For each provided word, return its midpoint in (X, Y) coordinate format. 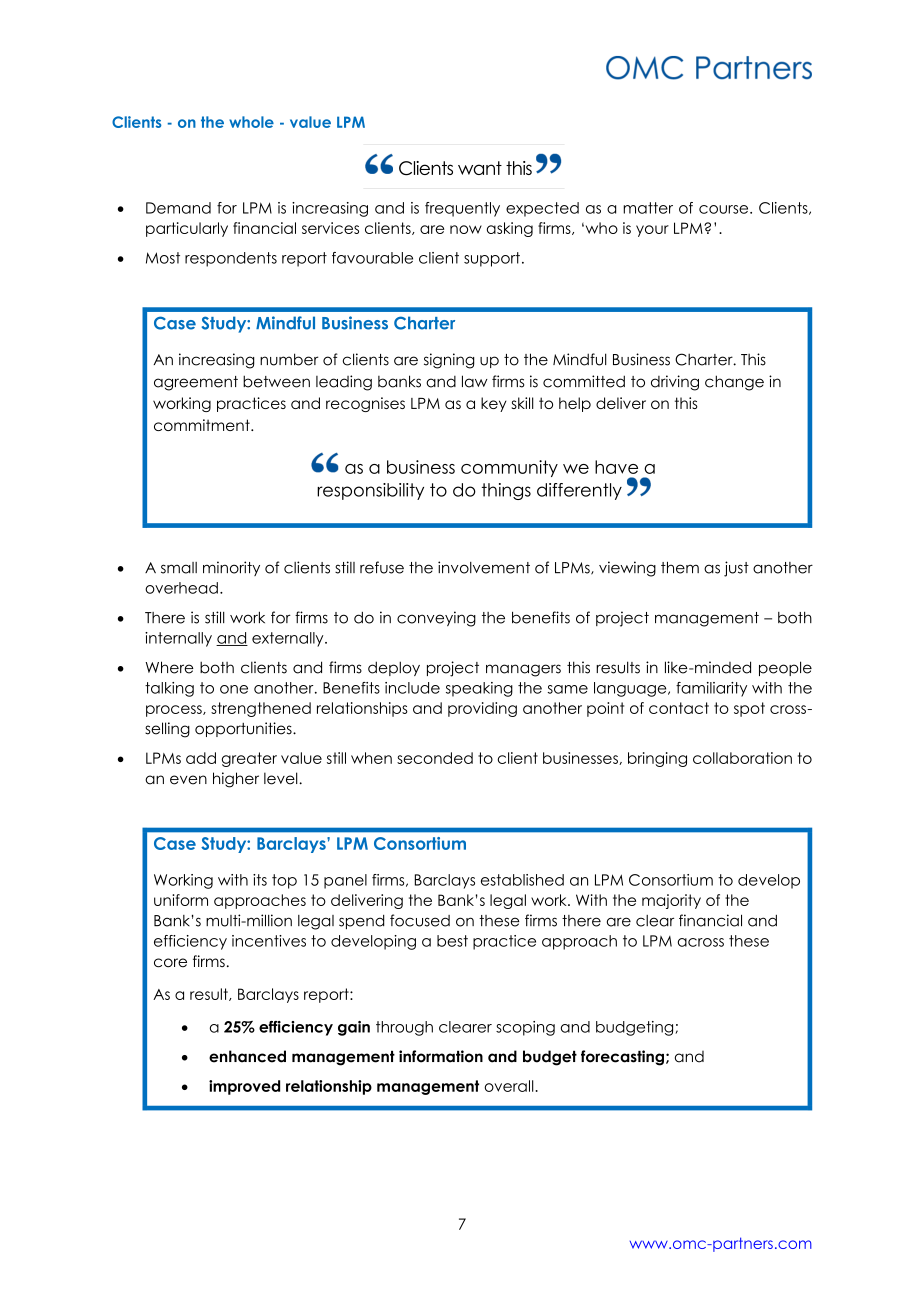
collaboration (742, 758)
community (509, 468)
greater (249, 759)
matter (648, 208)
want (480, 168)
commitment (203, 425)
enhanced (247, 1056)
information (441, 1056)
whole (251, 122)
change (734, 383)
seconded (435, 758)
